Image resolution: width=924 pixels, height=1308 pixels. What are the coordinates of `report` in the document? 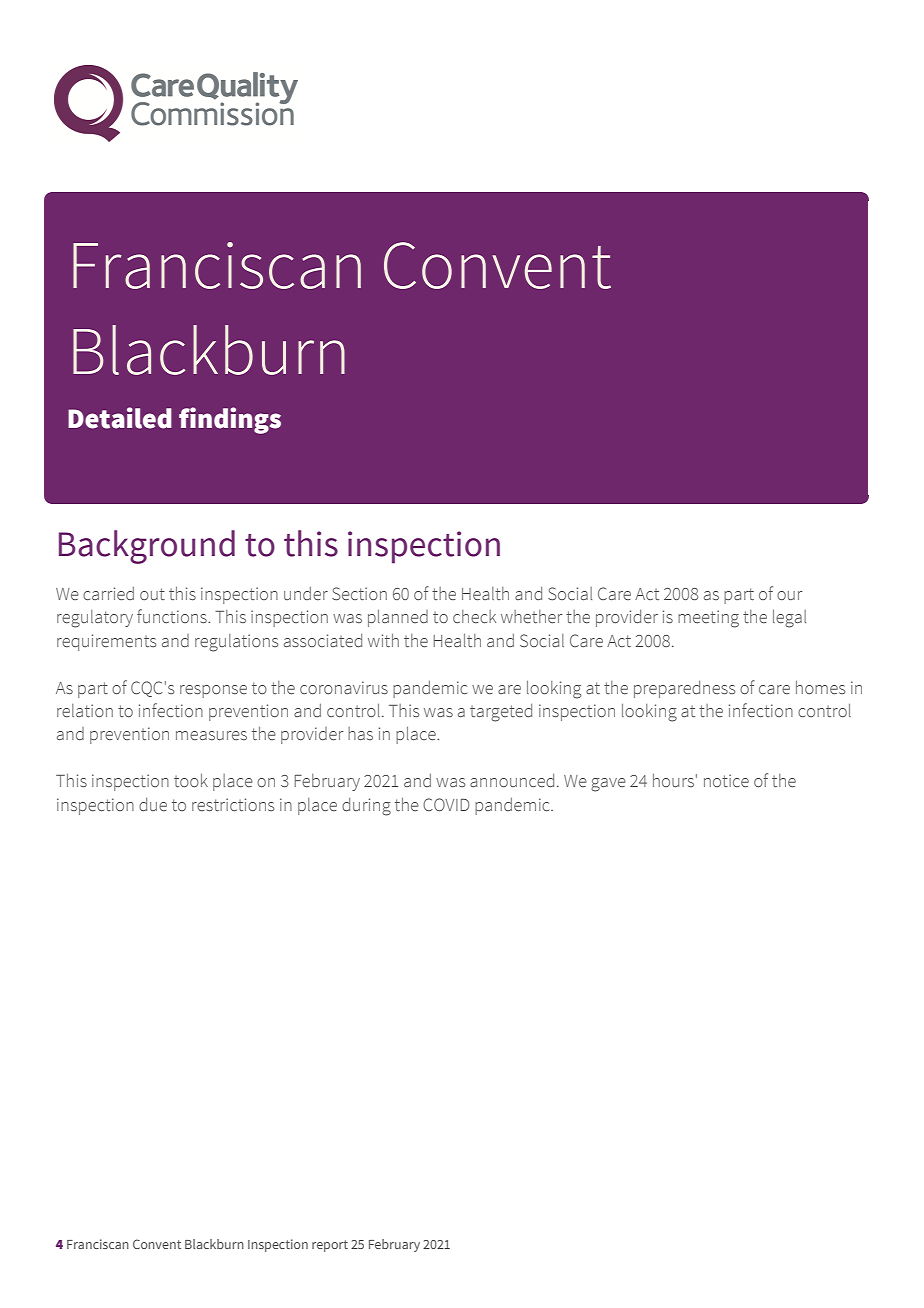 It's located at (330, 1246).
